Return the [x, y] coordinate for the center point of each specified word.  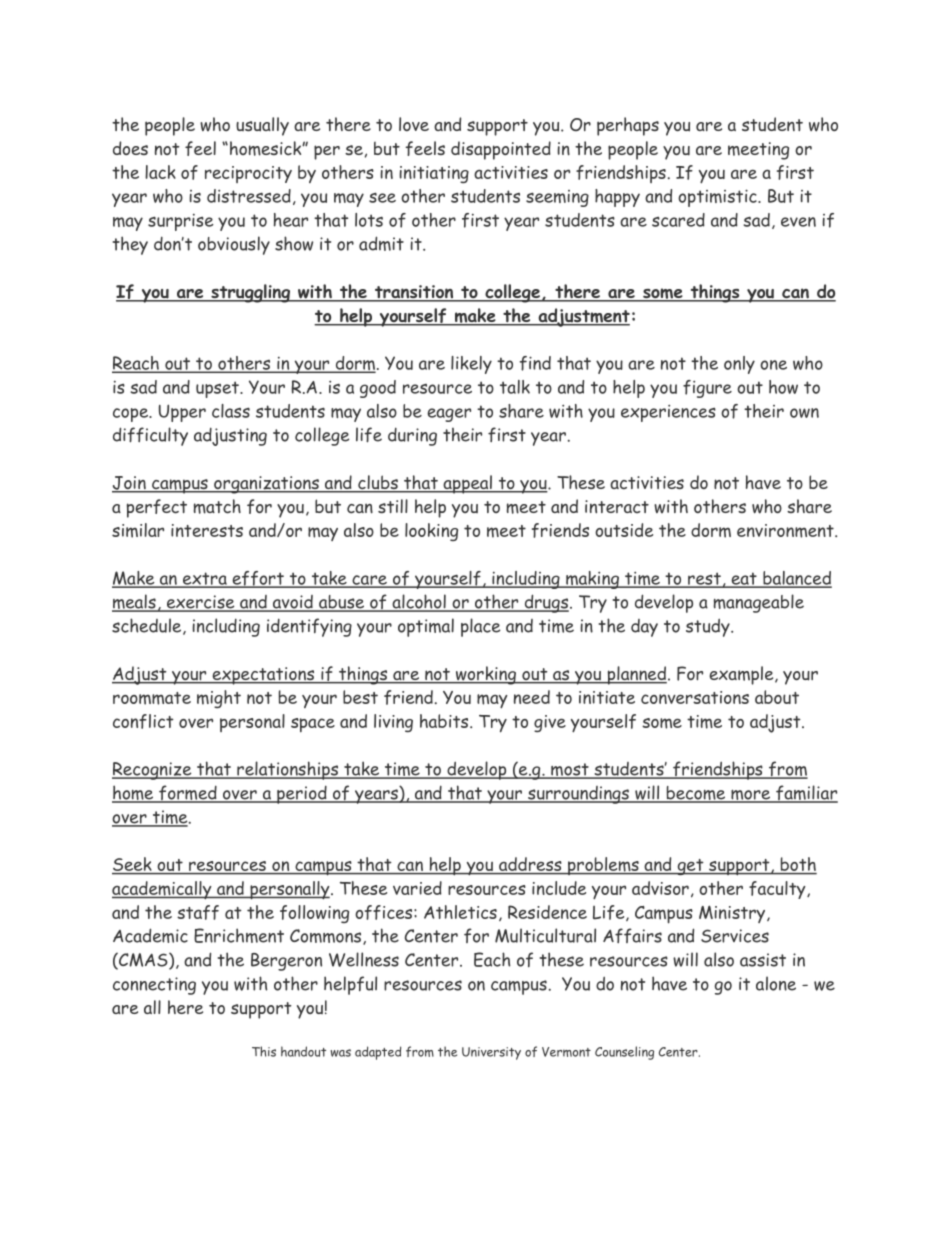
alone [776, 983]
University [491, 1053]
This [264, 1051]
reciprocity [248, 174]
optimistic [718, 198]
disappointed [501, 150]
